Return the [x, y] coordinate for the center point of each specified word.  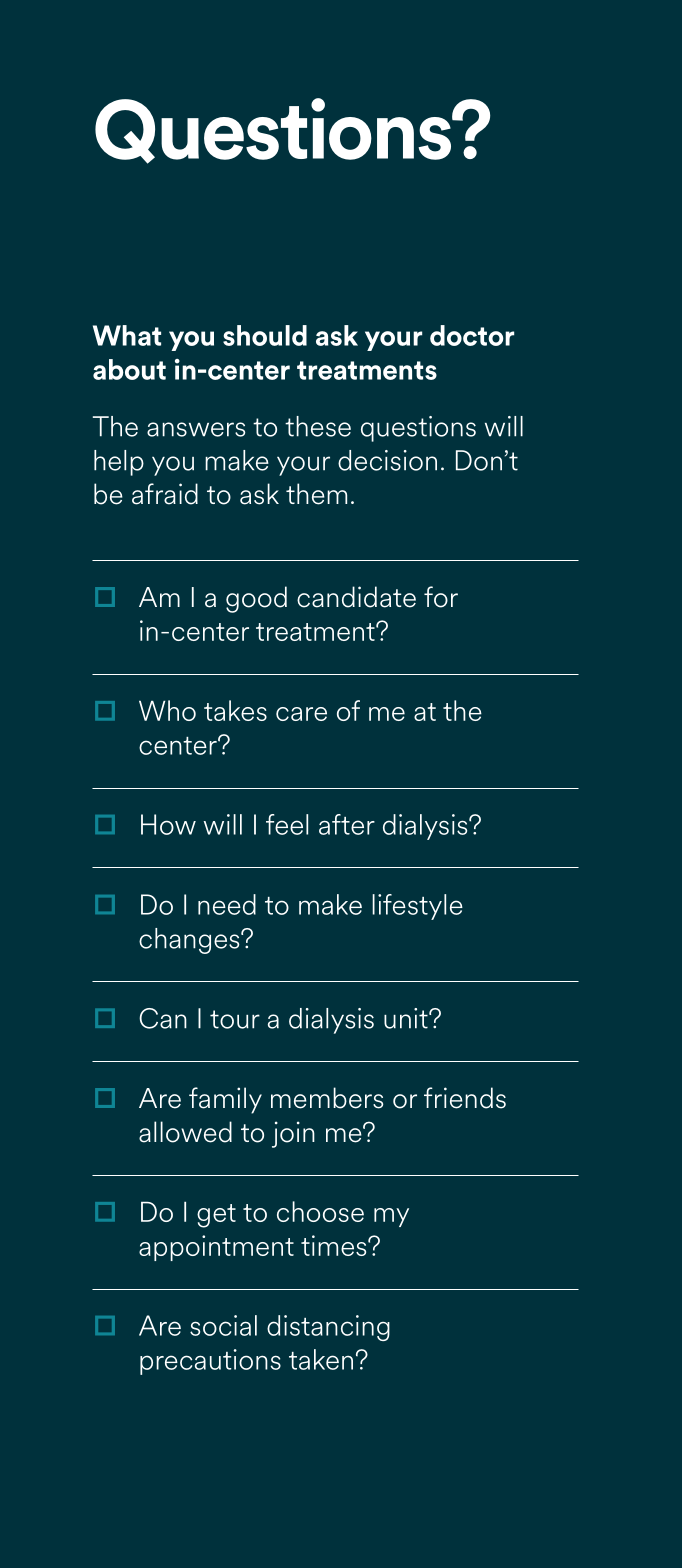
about [129, 369]
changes [190, 941]
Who [167, 710]
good [256, 599]
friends [465, 1098]
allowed [185, 1132]
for [441, 597]
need [227, 904]
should [265, 335]
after [347, 824]
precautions [210, 1362]
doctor [472, 335]
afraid [165, 494]
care [301, 714]
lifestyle [417, 907]
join [293, 1134]
